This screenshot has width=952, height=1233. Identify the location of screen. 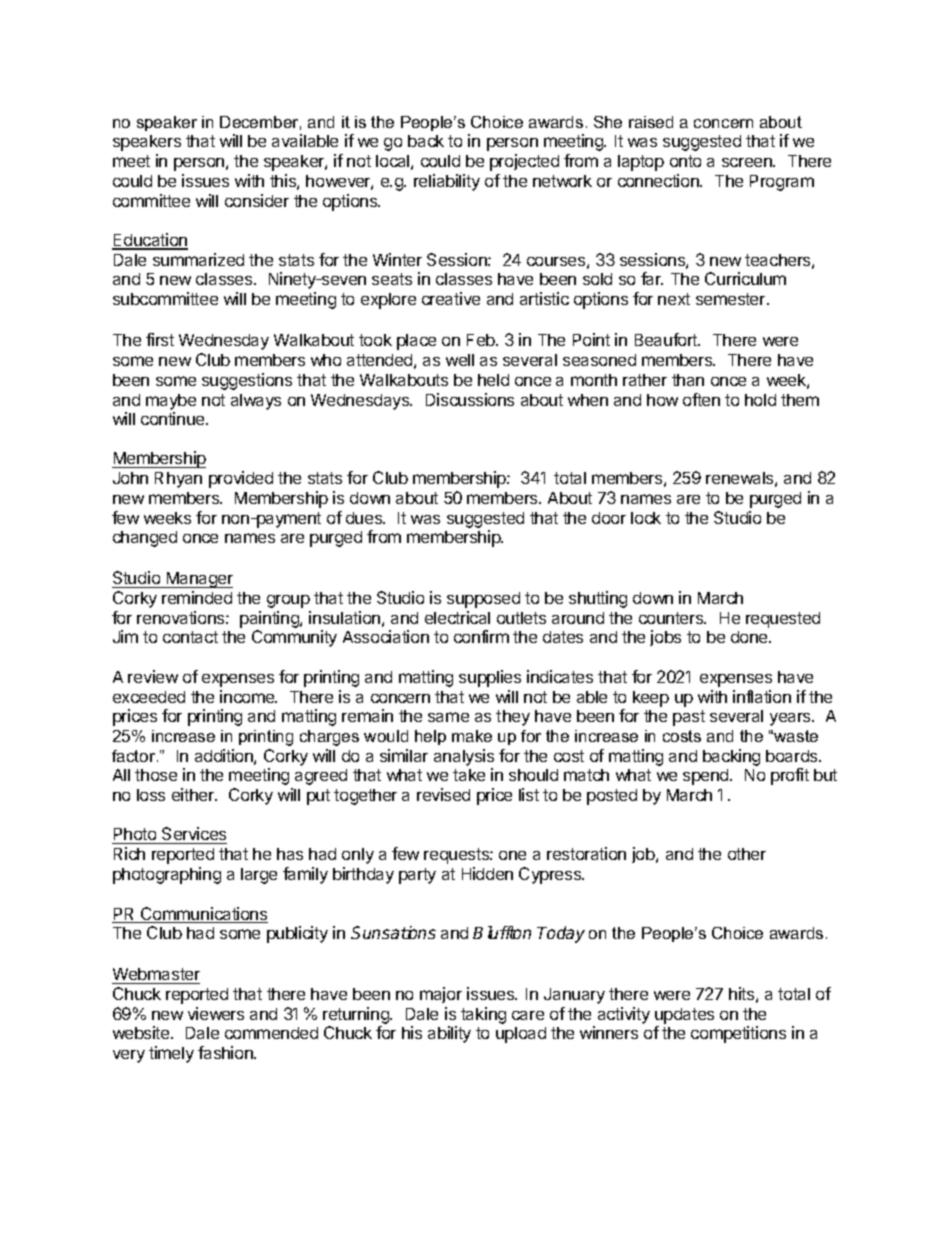
(748, 162).
